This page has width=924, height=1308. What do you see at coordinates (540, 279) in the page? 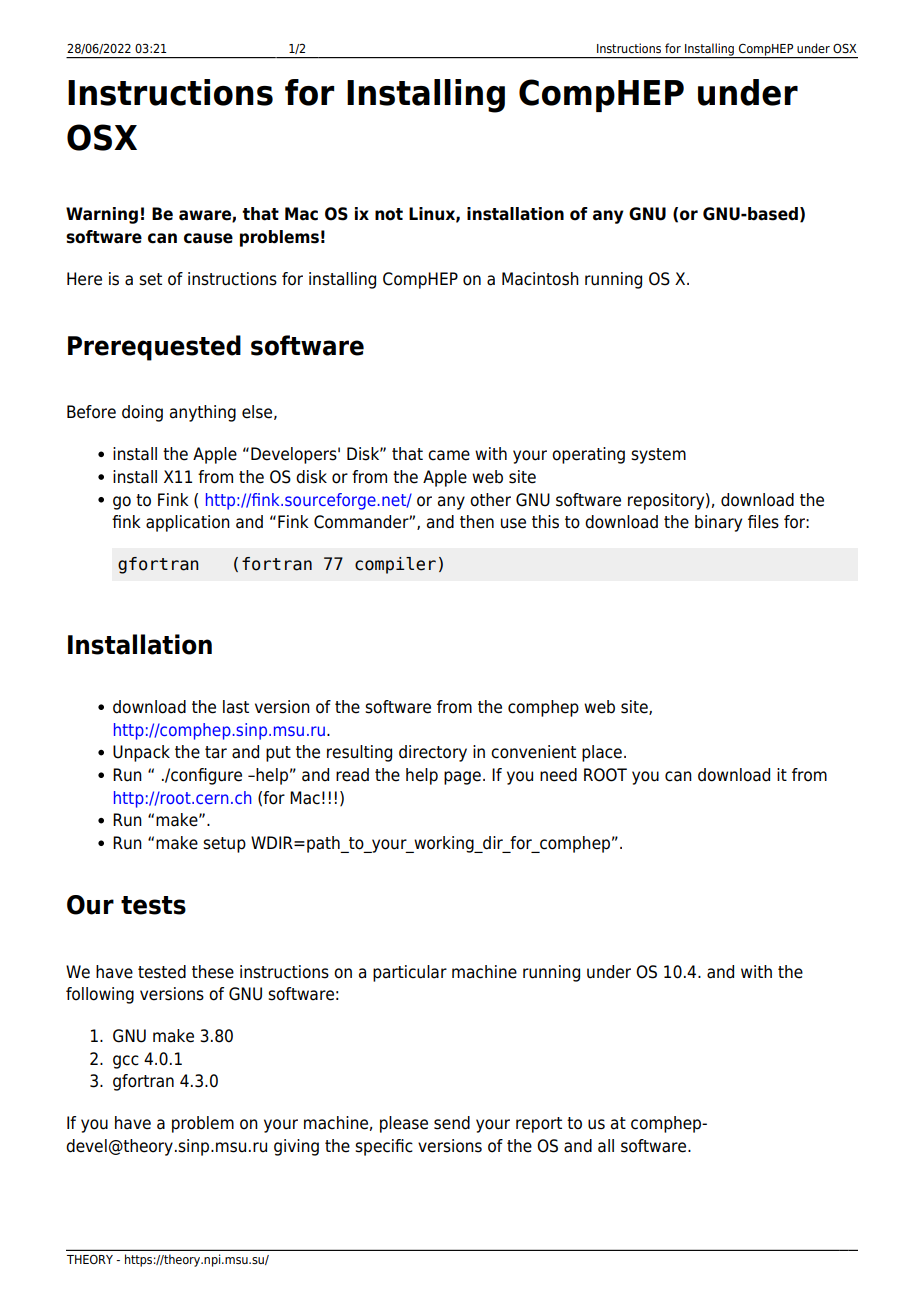
I see `Macintosh` at bounding box center [540, 279].
